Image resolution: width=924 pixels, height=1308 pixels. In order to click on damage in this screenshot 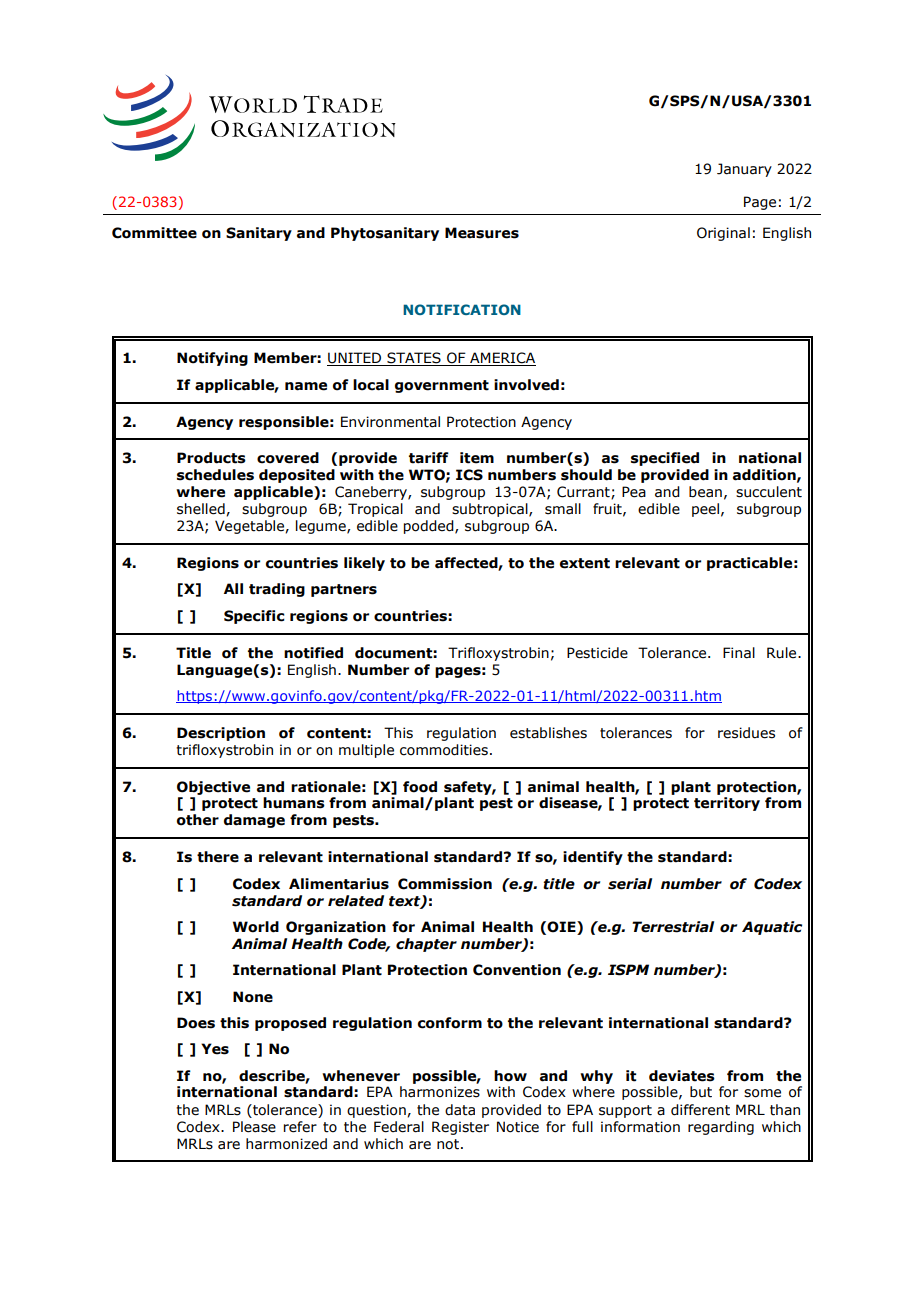, I will do `click(254, 821)`.
